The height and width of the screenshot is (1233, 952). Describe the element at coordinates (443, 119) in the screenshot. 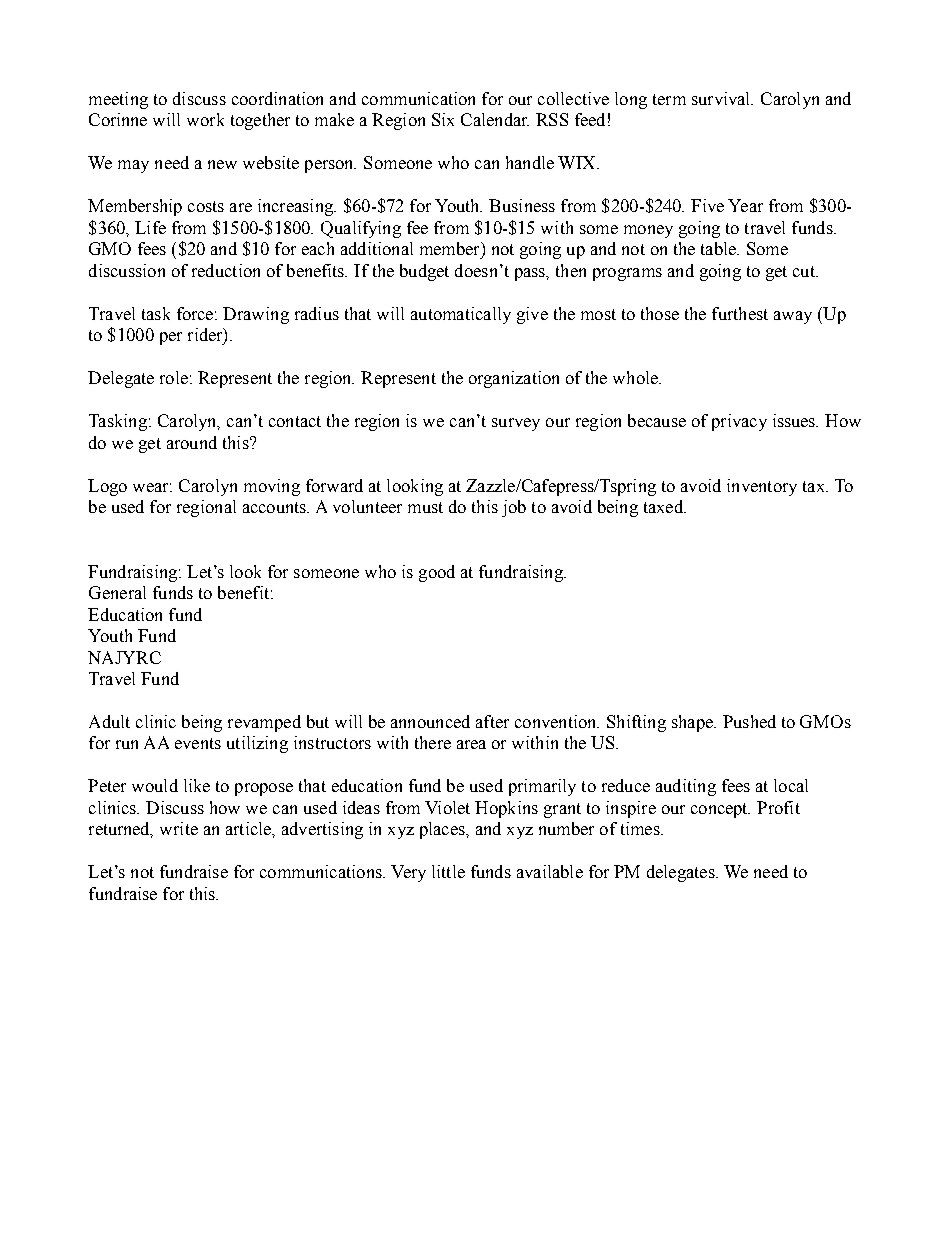

I see `Six` at that location.
